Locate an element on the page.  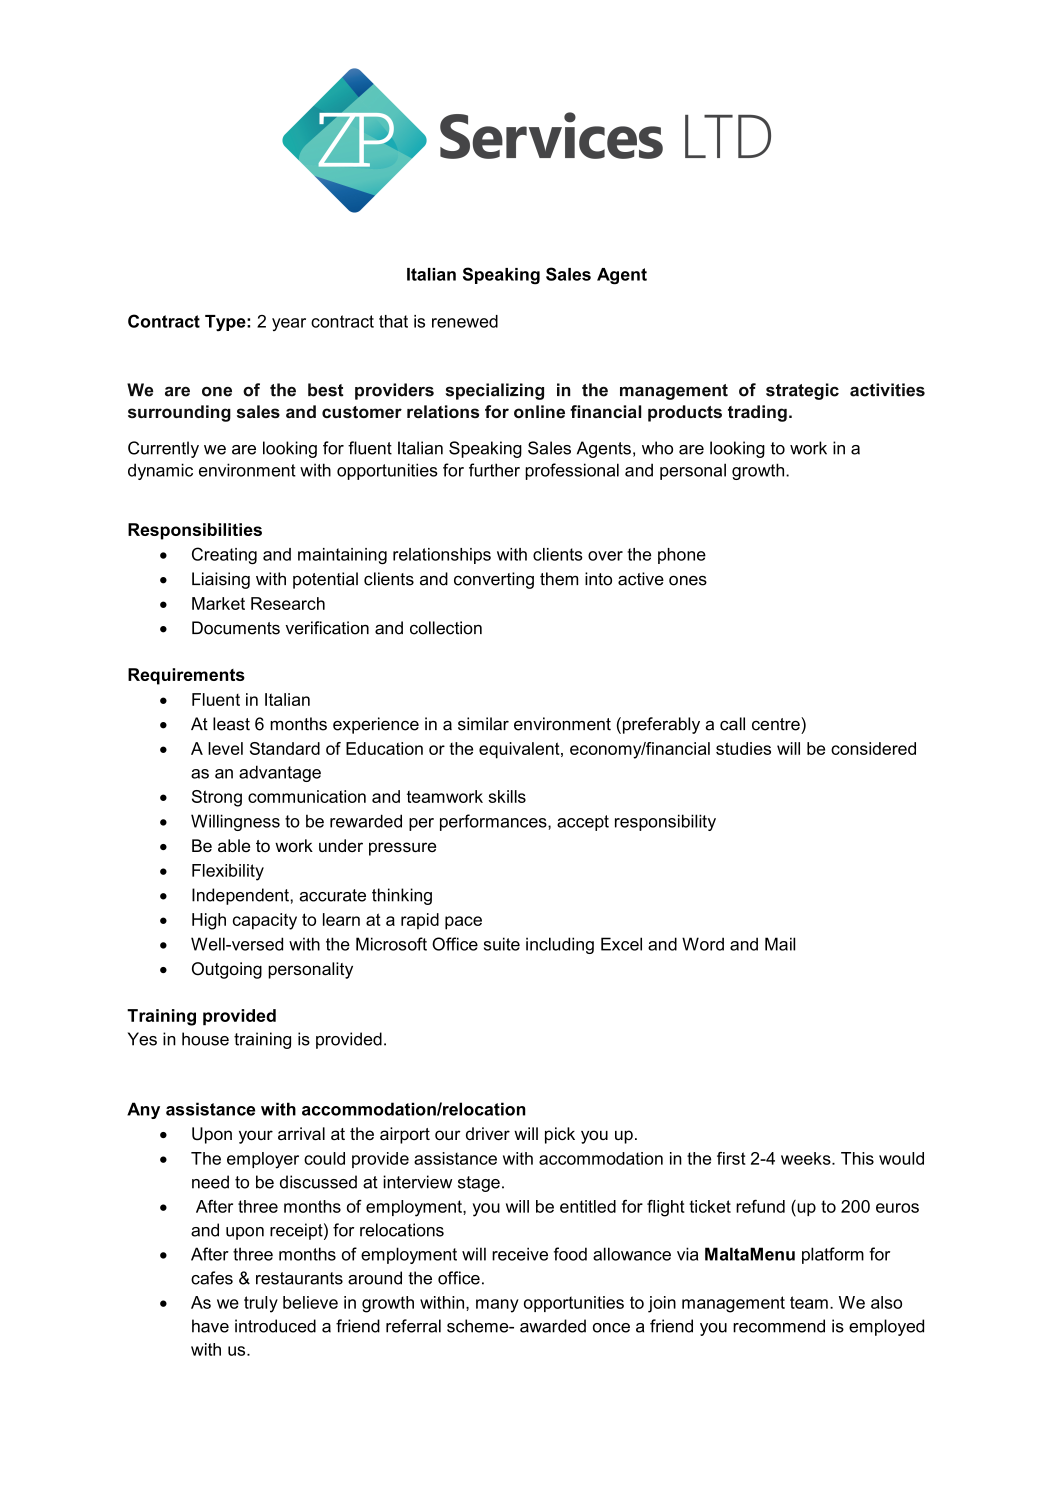
specializing is located at coordinates (495, 391).
